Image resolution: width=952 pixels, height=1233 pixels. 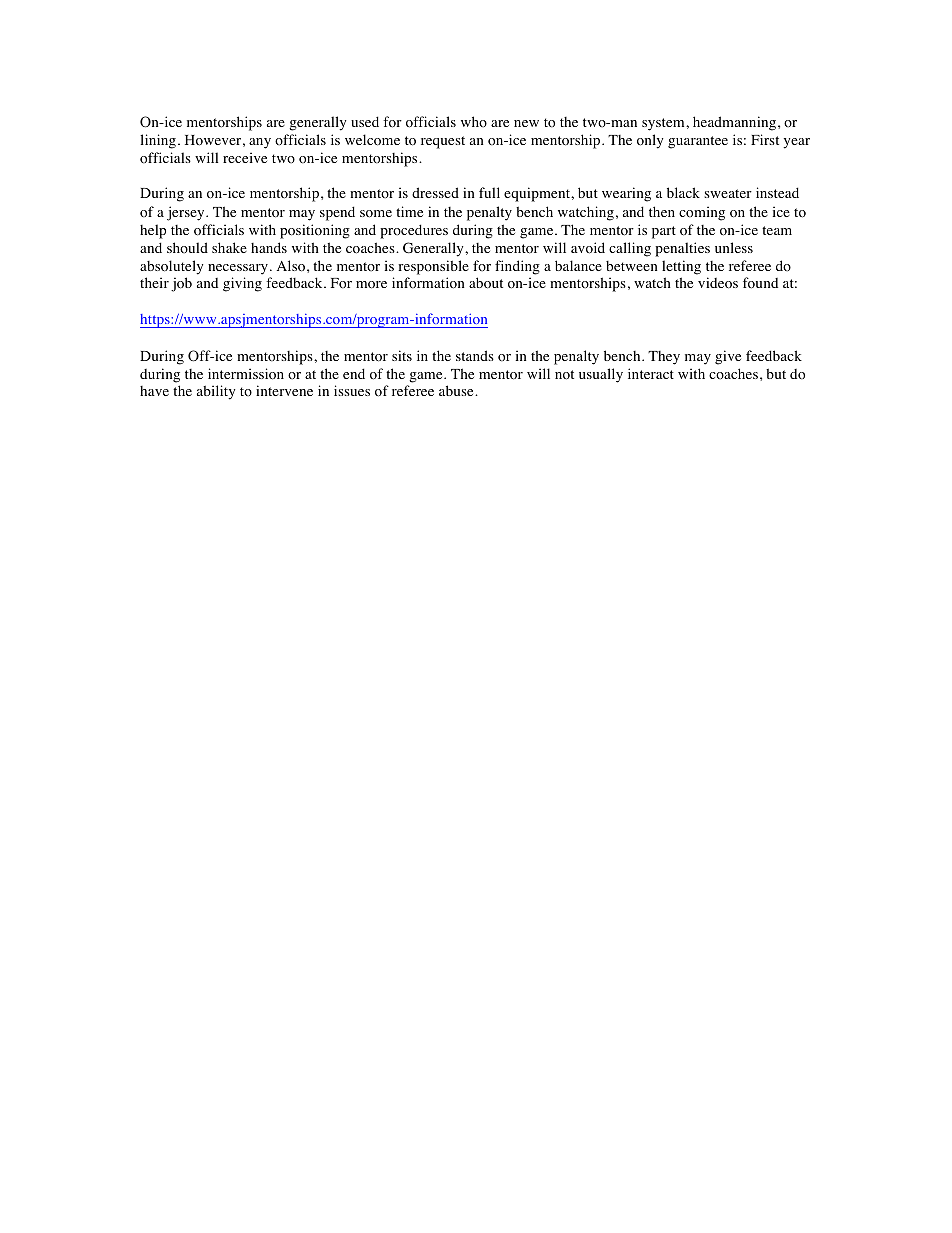 What do you see at coordinates (229, 247) in the page?
I see `shake` at bounding box center [229, 247].
